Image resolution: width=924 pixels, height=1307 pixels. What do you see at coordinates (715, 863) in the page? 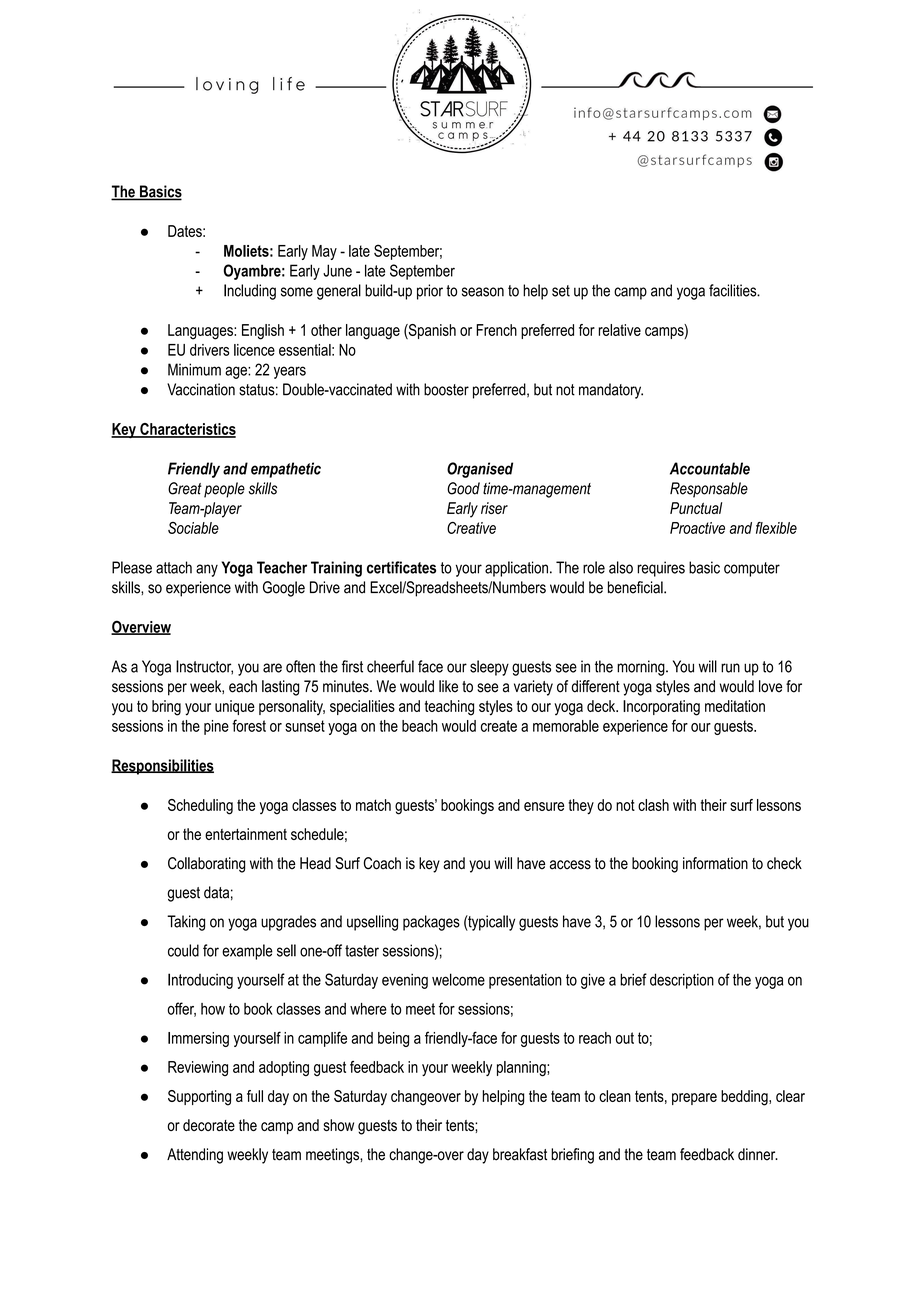
I see `information` at bounding box center [715, 863].
